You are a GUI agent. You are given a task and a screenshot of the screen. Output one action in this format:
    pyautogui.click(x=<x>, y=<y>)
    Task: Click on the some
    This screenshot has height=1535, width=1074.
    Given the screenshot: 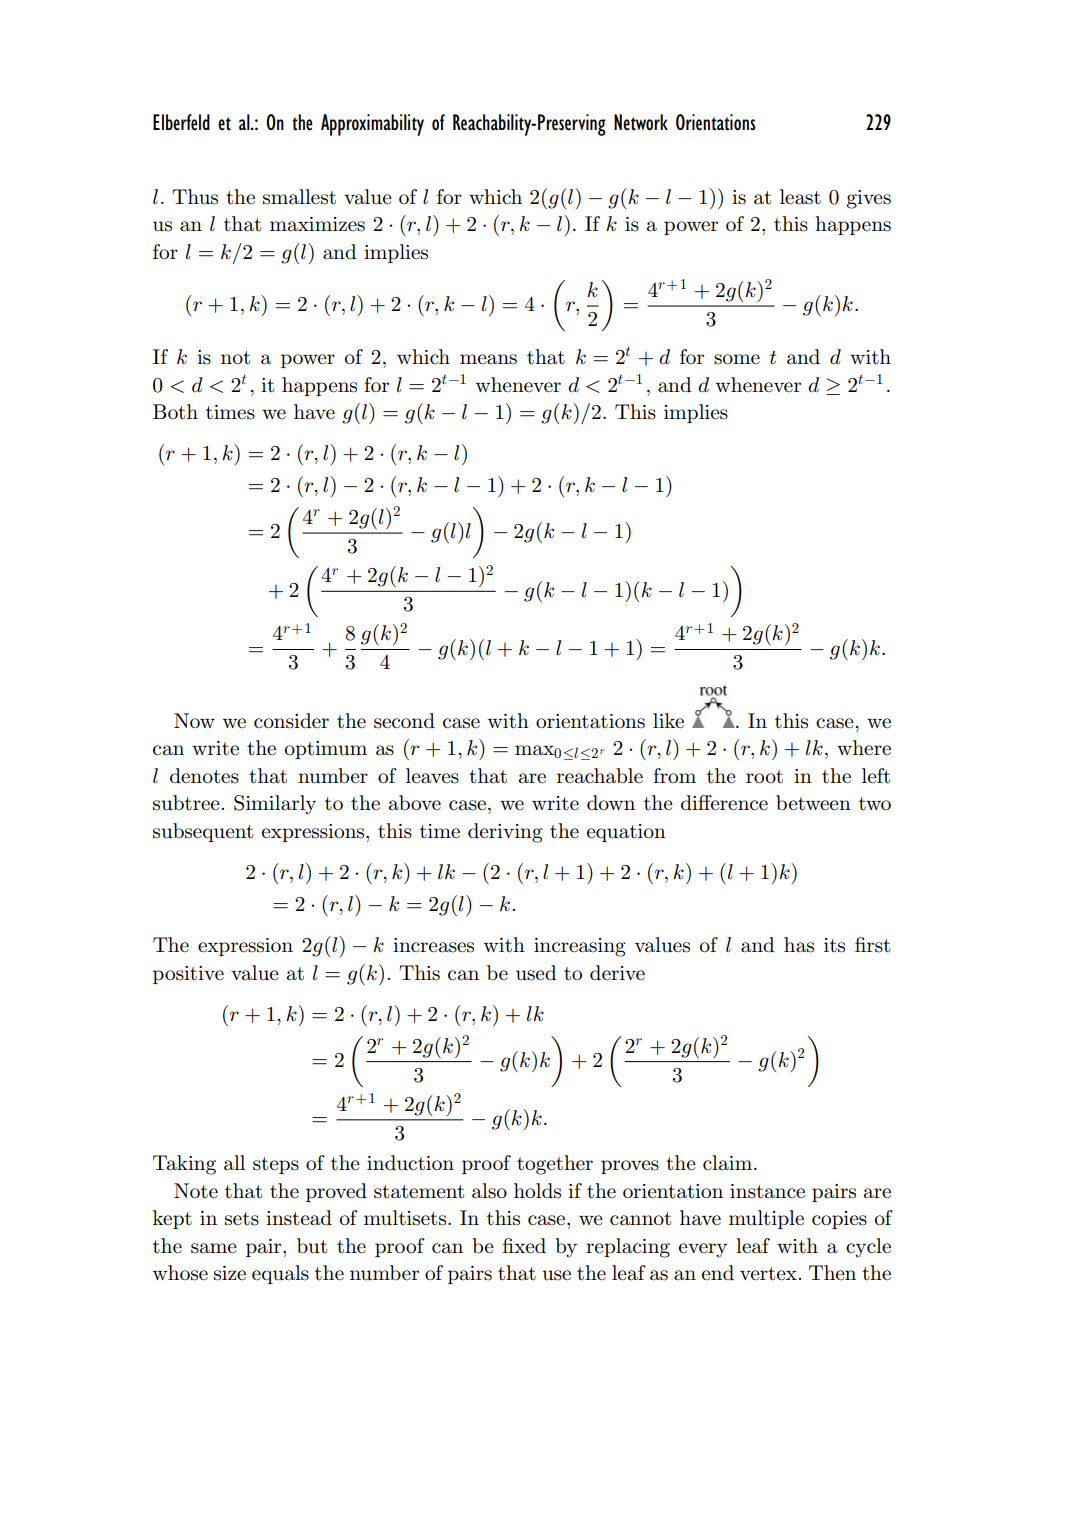 What is the action you would take?
    pyautogui.click(x=737, y=359)
